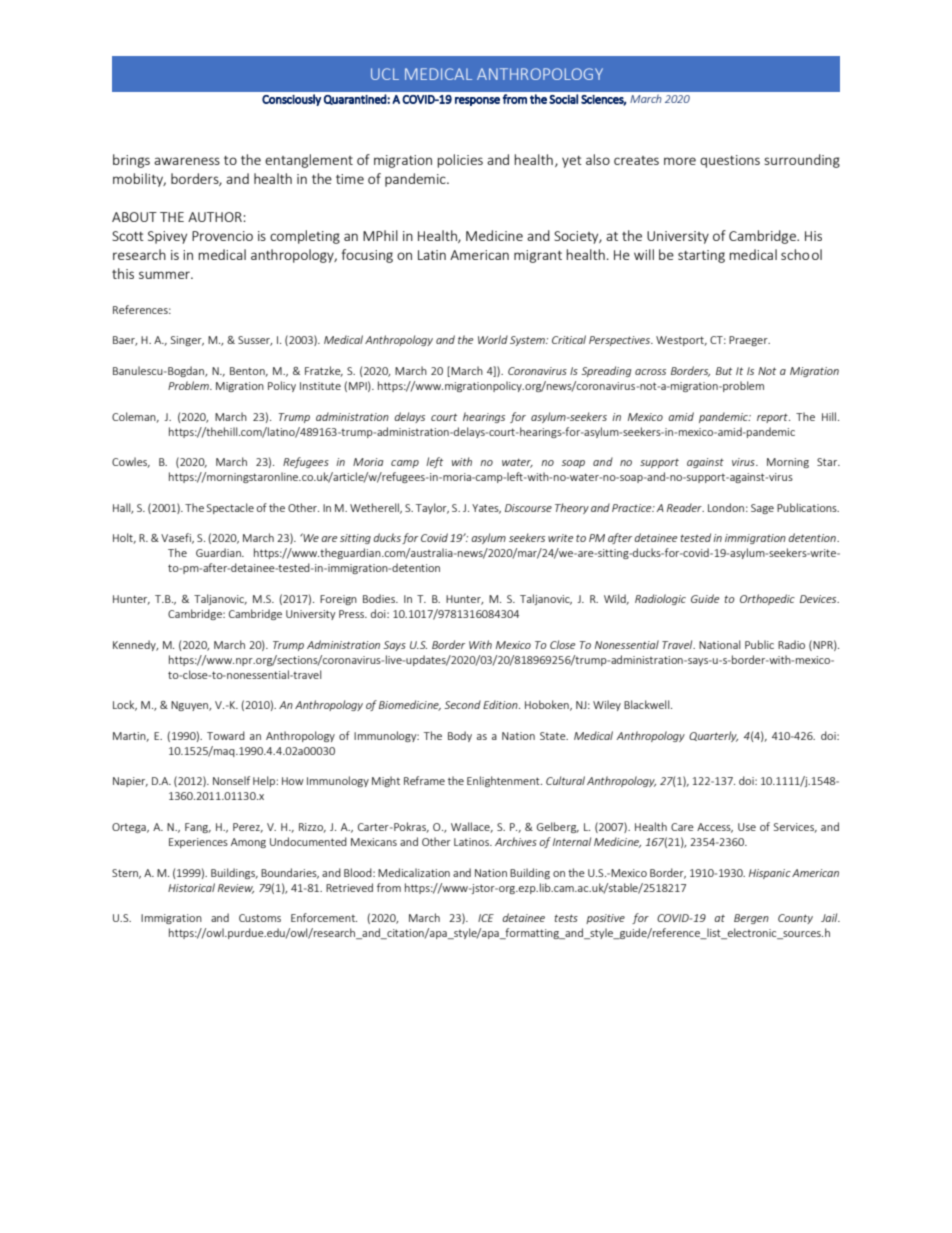  I want to click on awareness, so click(187, 161).
